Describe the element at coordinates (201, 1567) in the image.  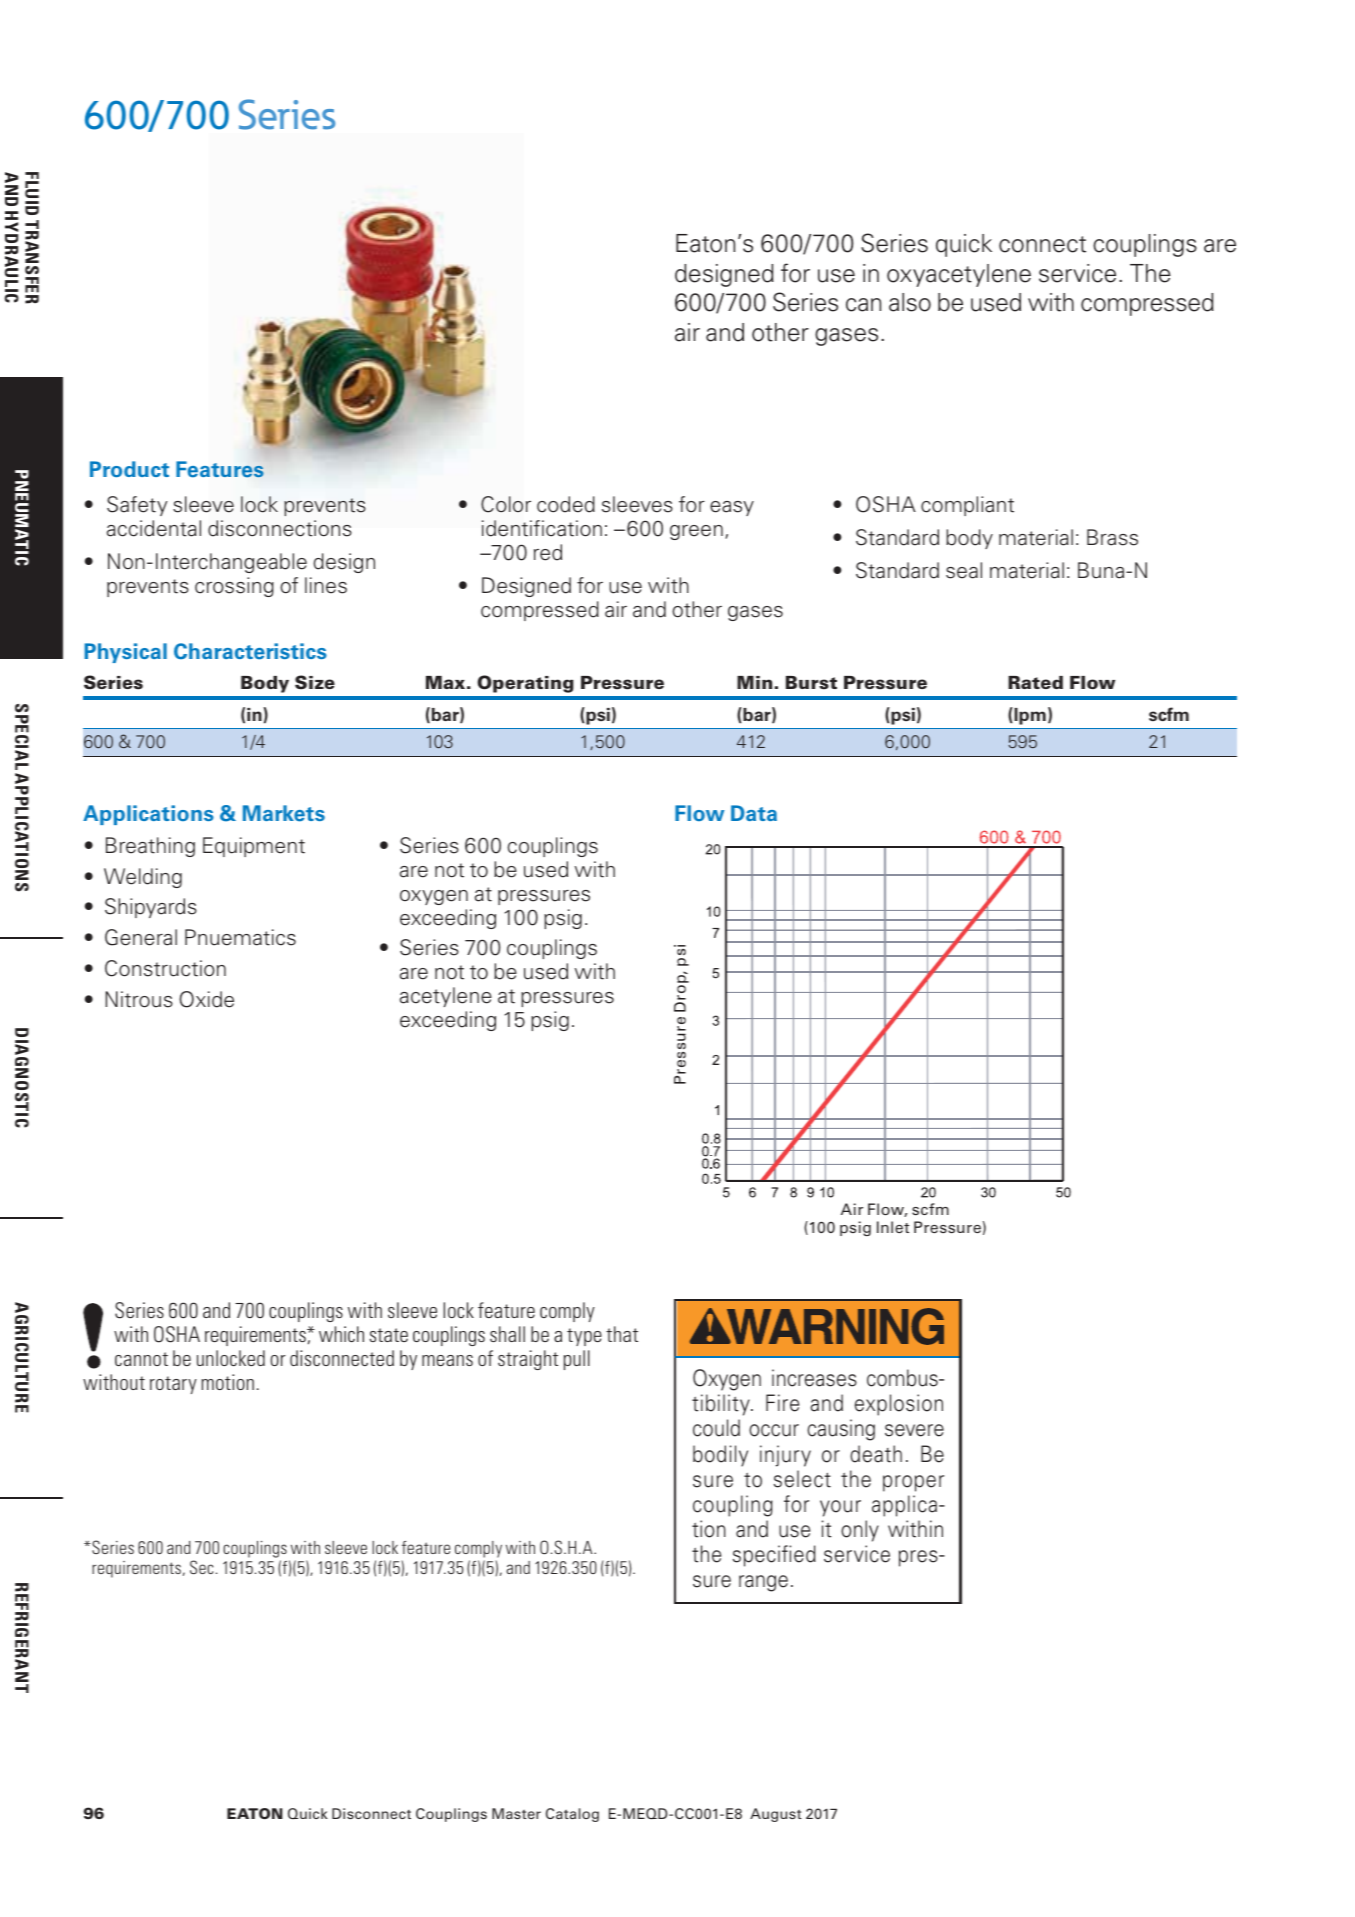
I see `Sec` at that location.
